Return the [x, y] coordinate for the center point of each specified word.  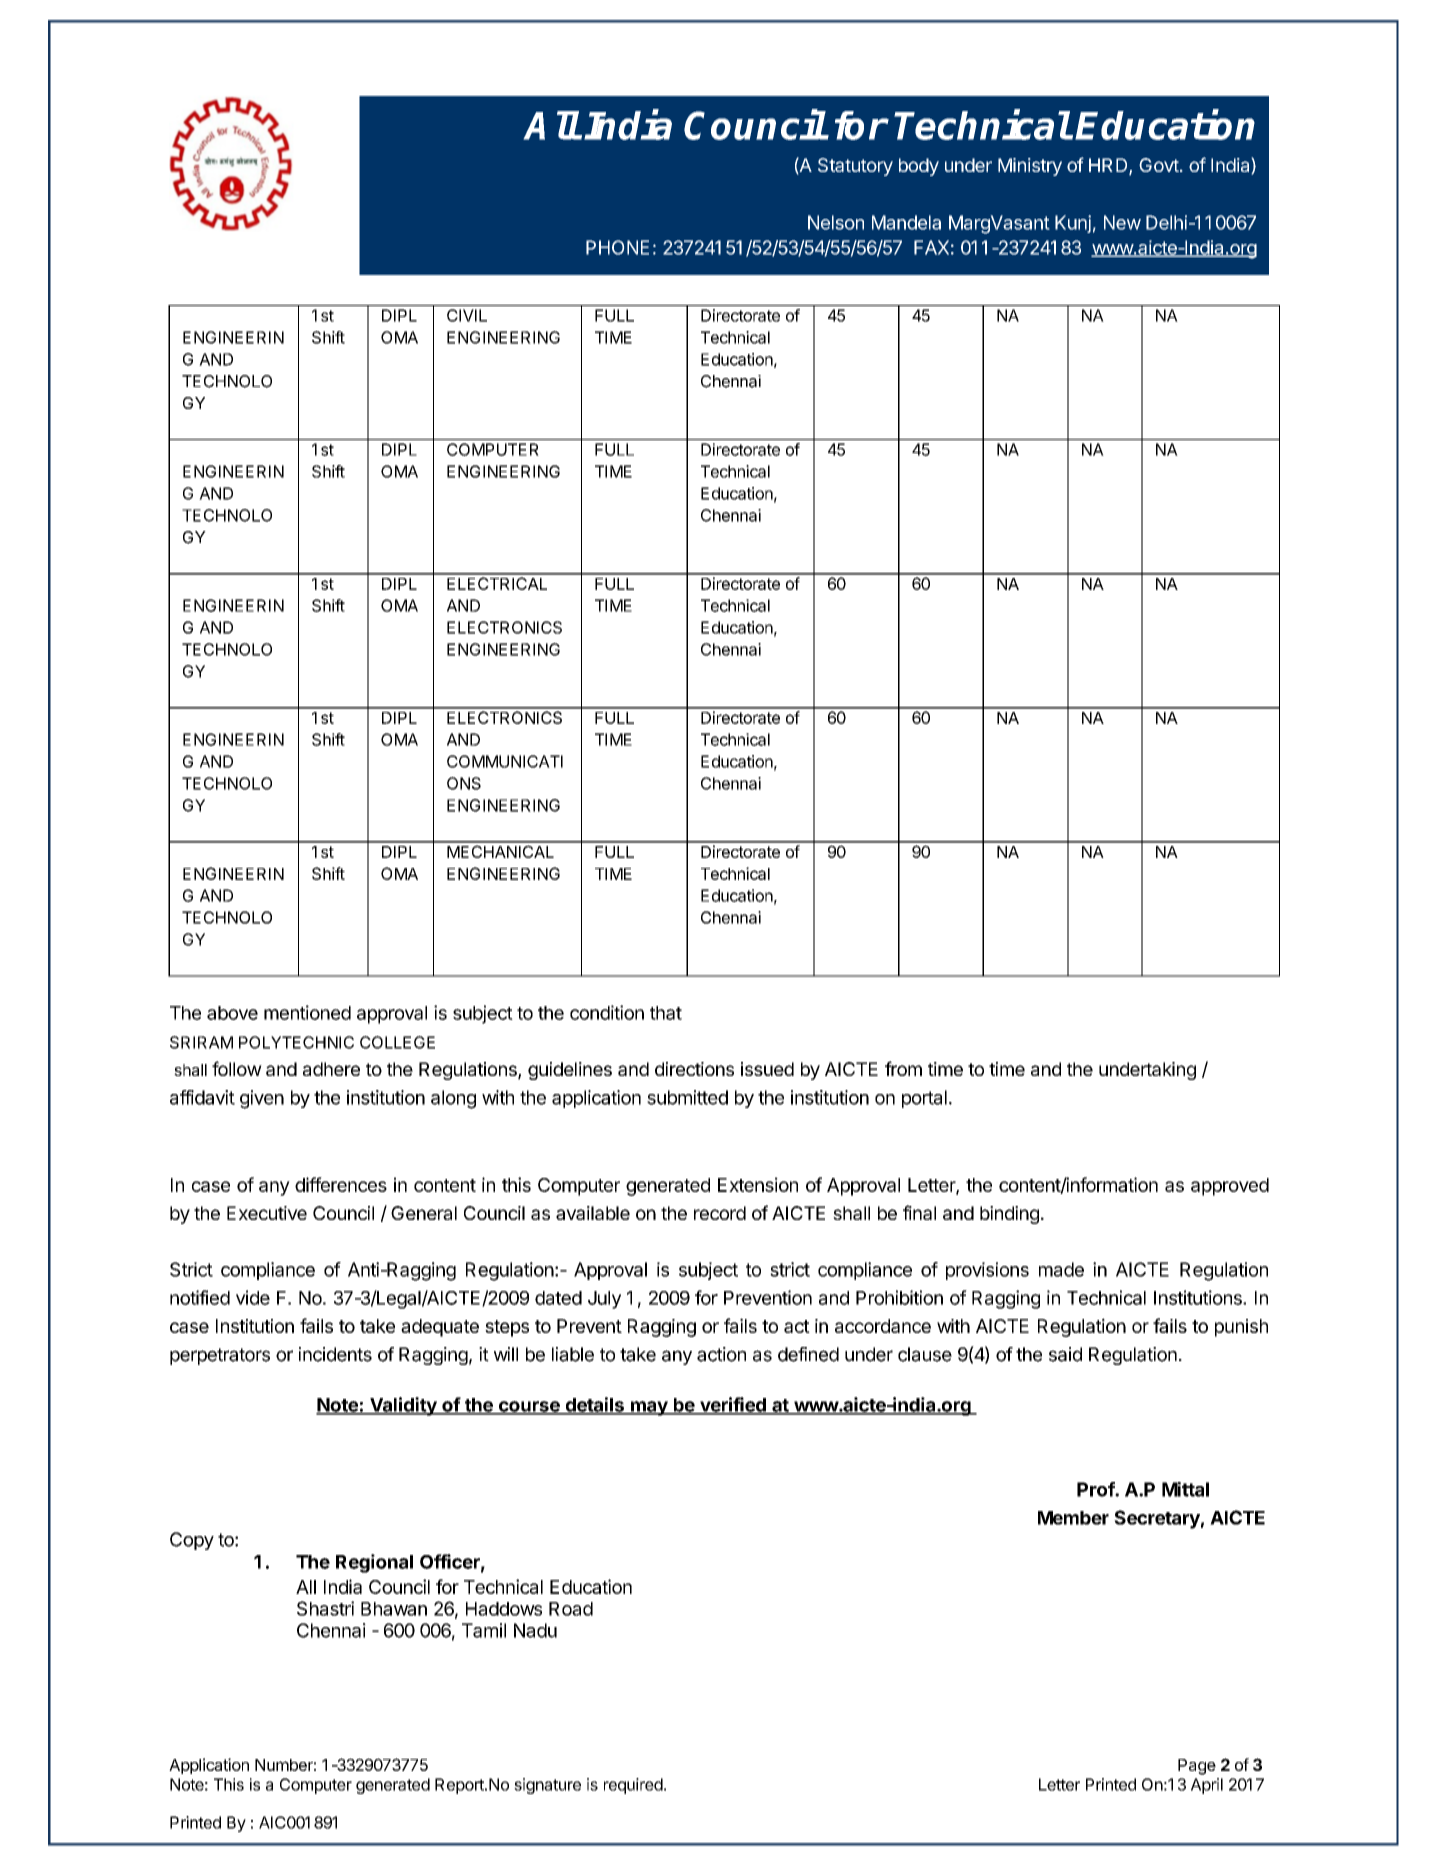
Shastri [325, 1608]
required [633, 1786]
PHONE [617, 247]
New [1122, 222]
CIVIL [467, 315]
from [903, 1068]
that [666, 1013]
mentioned [307, 1012]
